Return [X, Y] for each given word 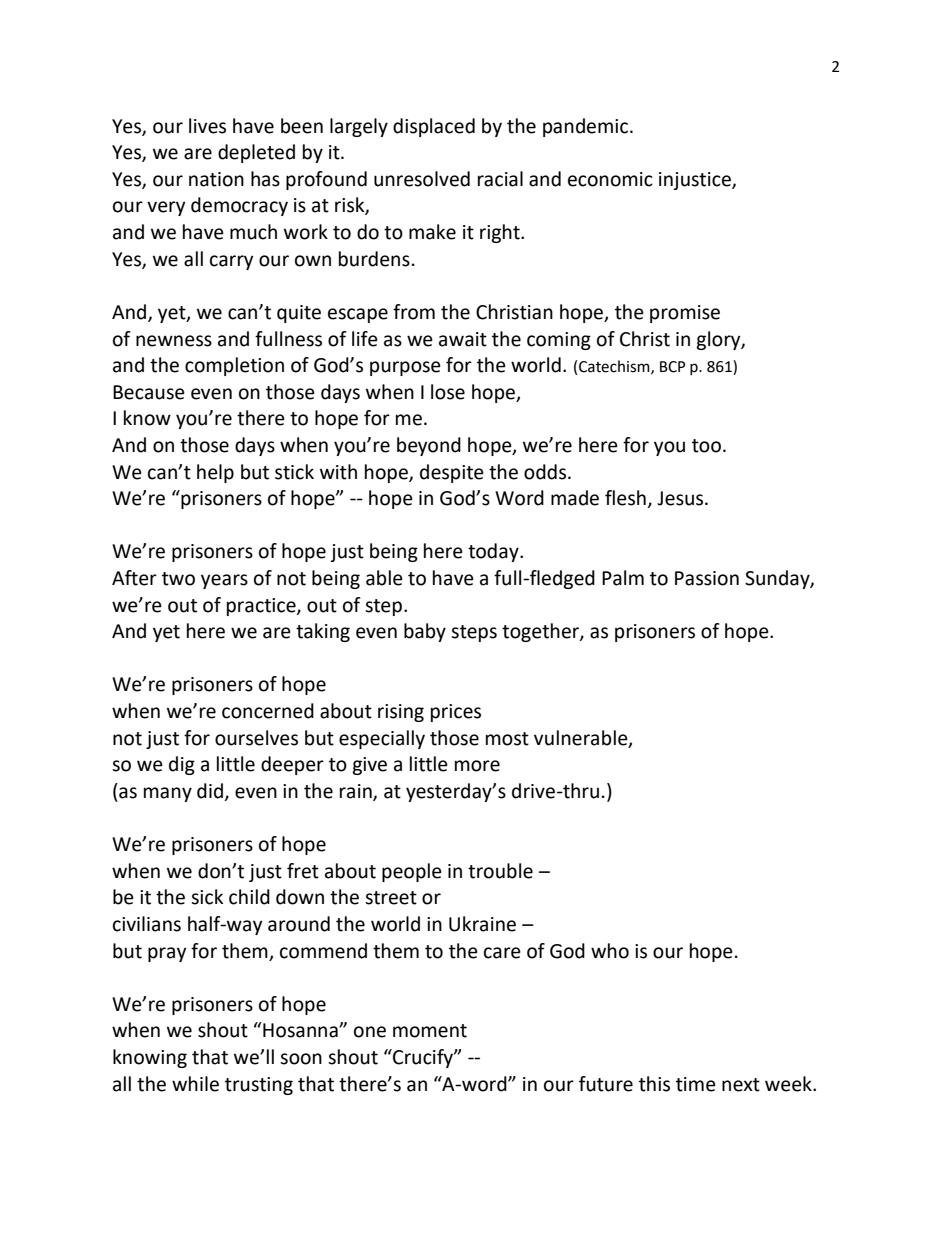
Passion [707, 578]
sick [207, 897]
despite [452, 473]
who [610, 951]
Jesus [681, 498]
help [215, 473]
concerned [268, 711]
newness [174, 341]
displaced [434, 127]
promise [685, 314]
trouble [500, 871]
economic [610, 179]
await [463, 339]
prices [456, 713]
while [195, 1084]
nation [216, 179]
